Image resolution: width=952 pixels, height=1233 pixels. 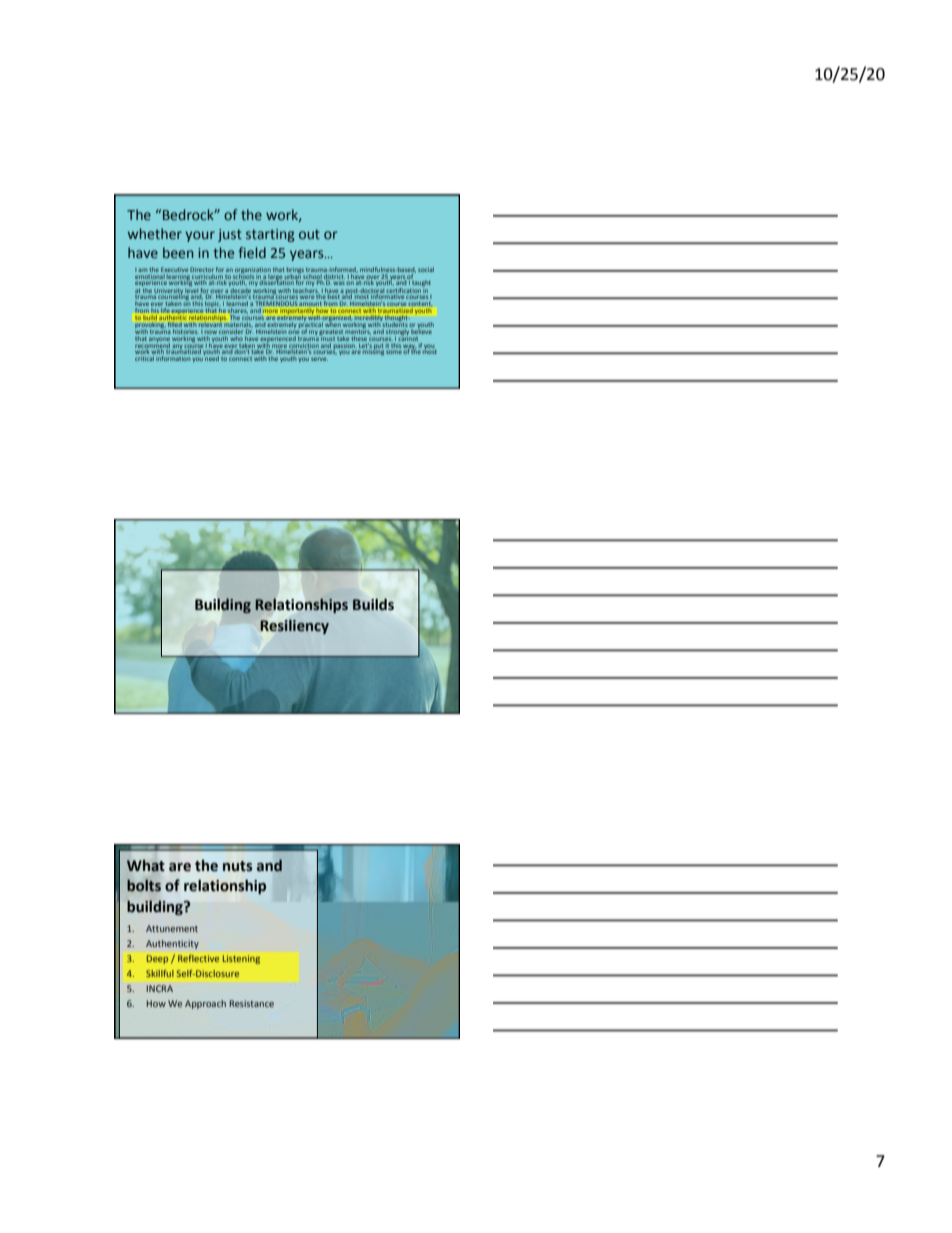 I want to click on been, so click(x=178, y=252).
